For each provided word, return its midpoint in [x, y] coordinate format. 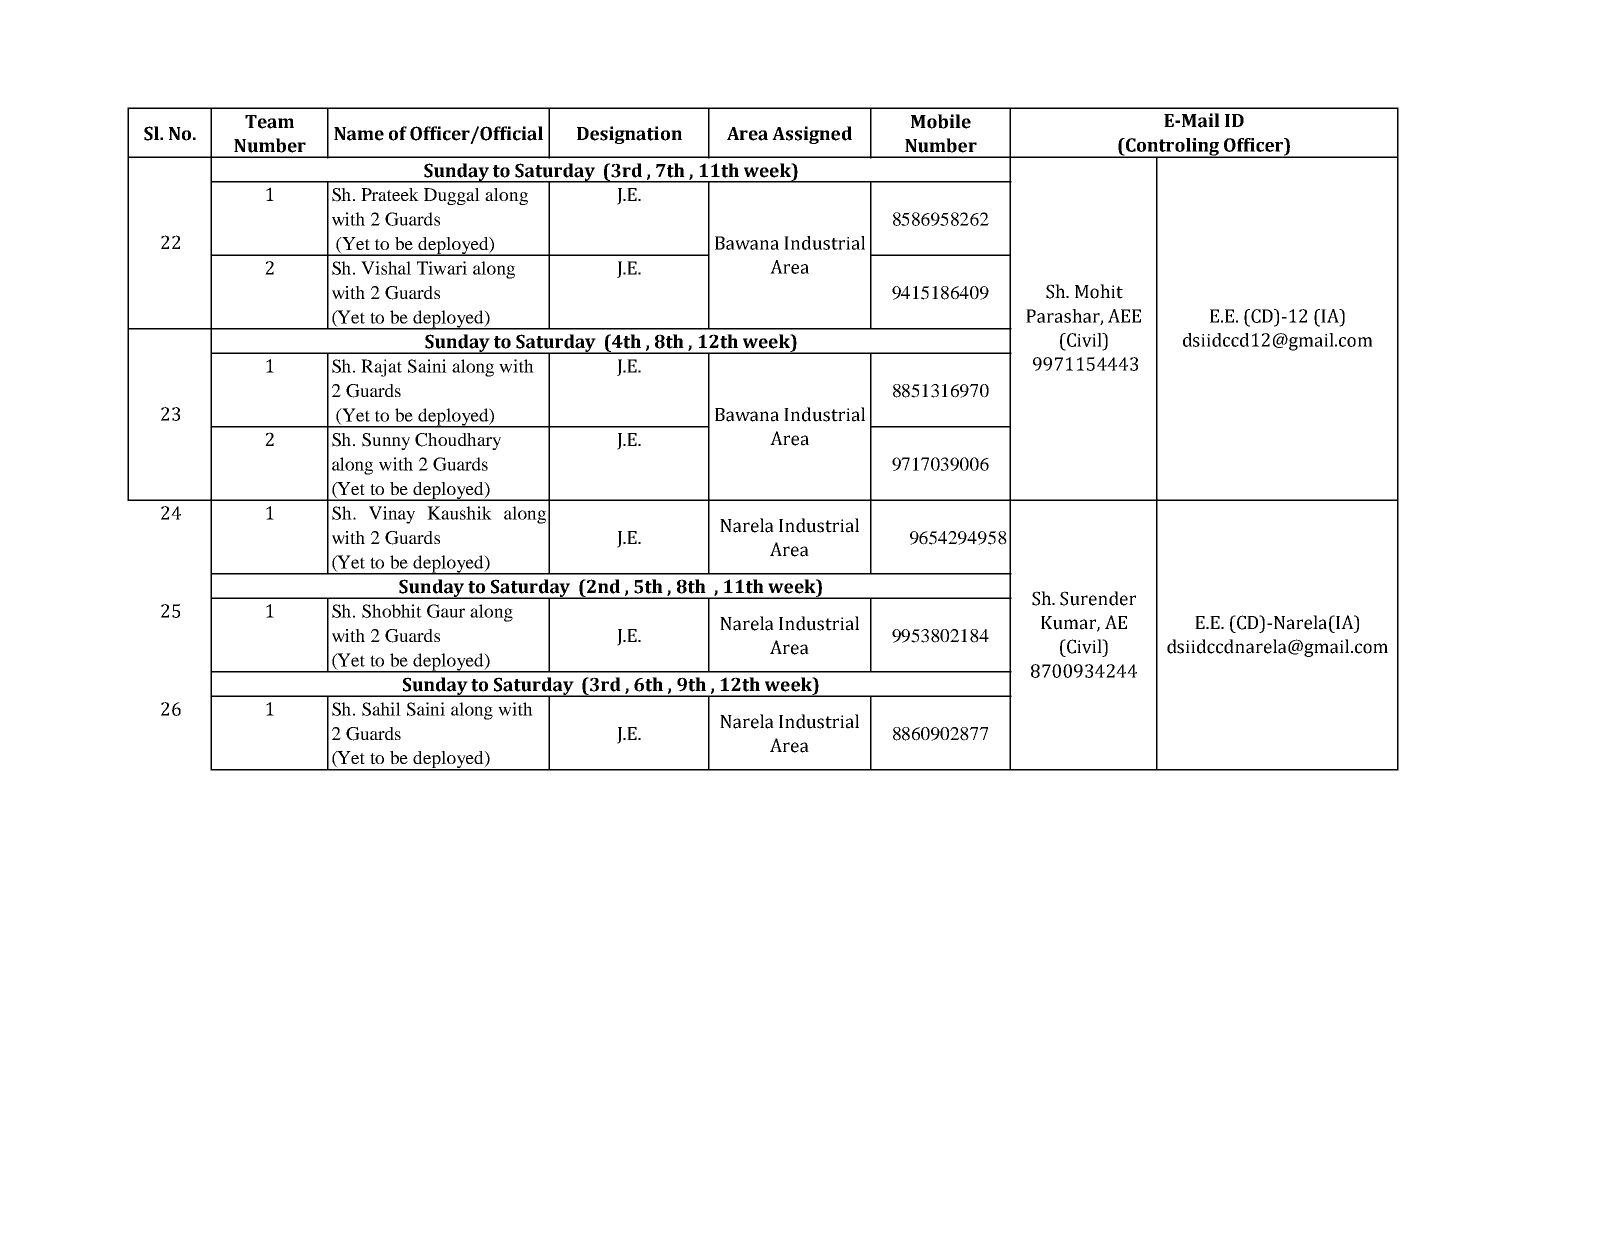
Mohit [1099, 291]
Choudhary [458, 441]
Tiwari [442, 268]
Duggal [452, 196]
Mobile [941, 121]
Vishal [386, 268]
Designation [629, 135]
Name [359, 134]
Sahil [381, 709]
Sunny [386, 441]
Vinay [392, 515]
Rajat [381, 368]
